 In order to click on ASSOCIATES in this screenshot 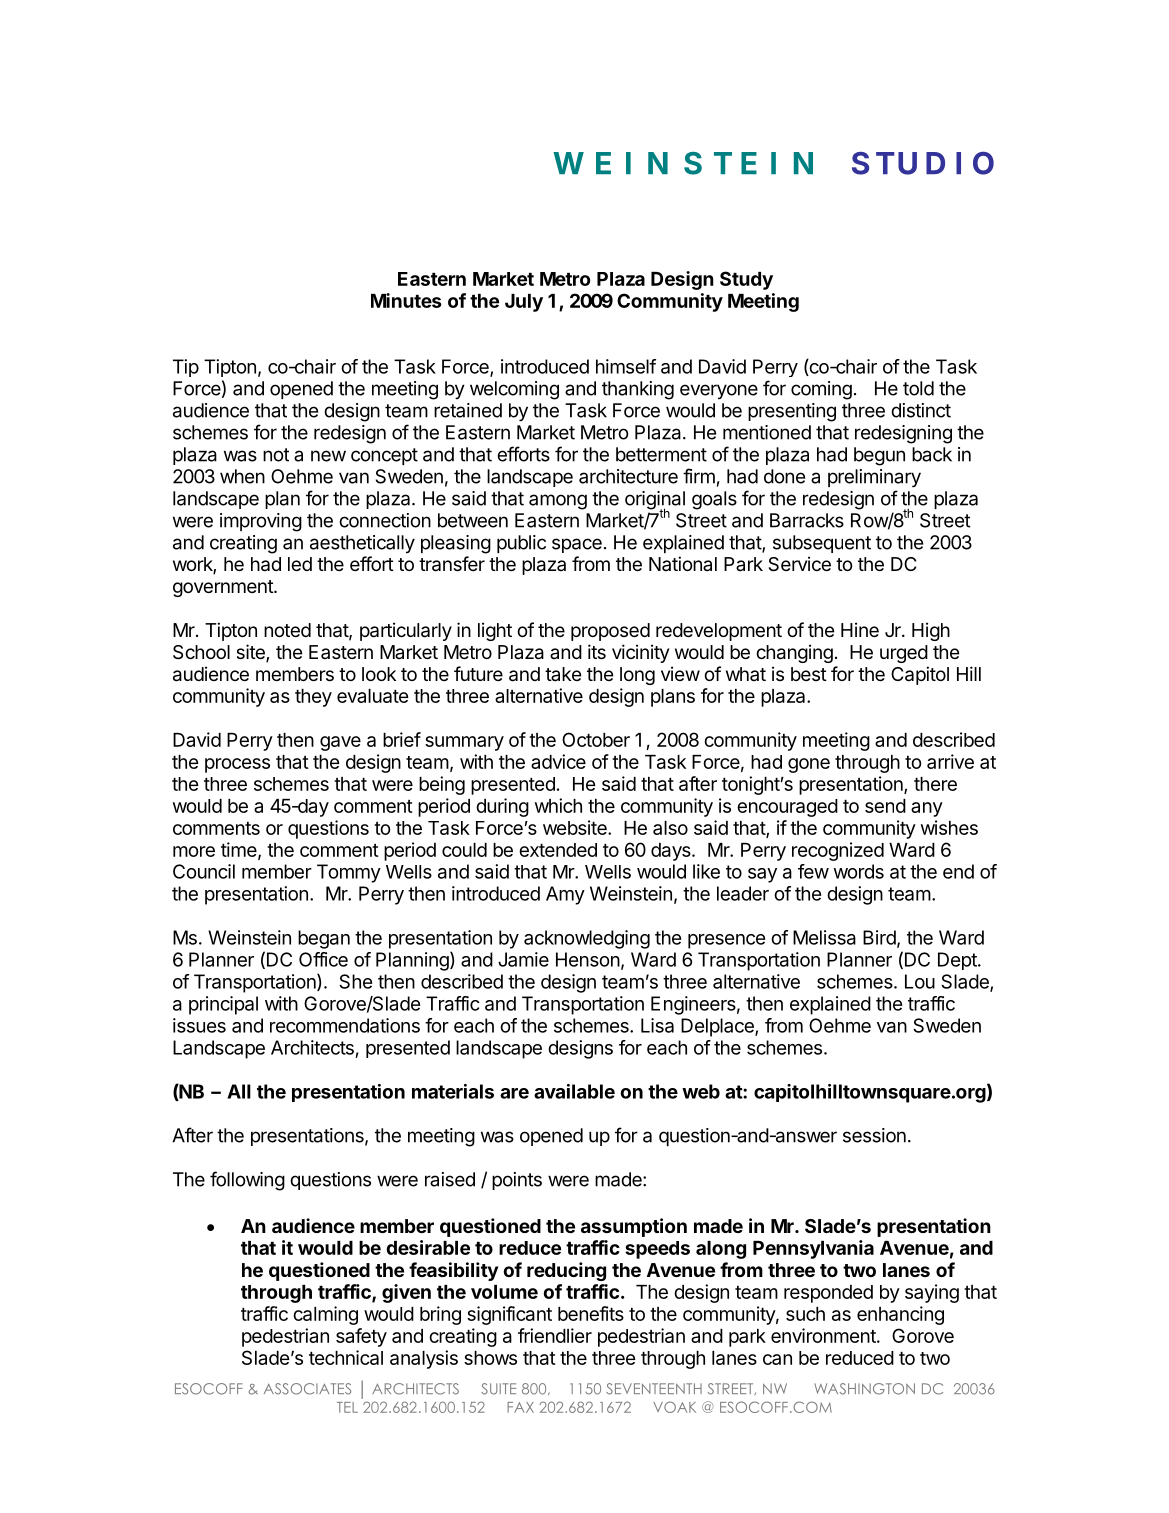, I will do `click(307, 1389)`.
